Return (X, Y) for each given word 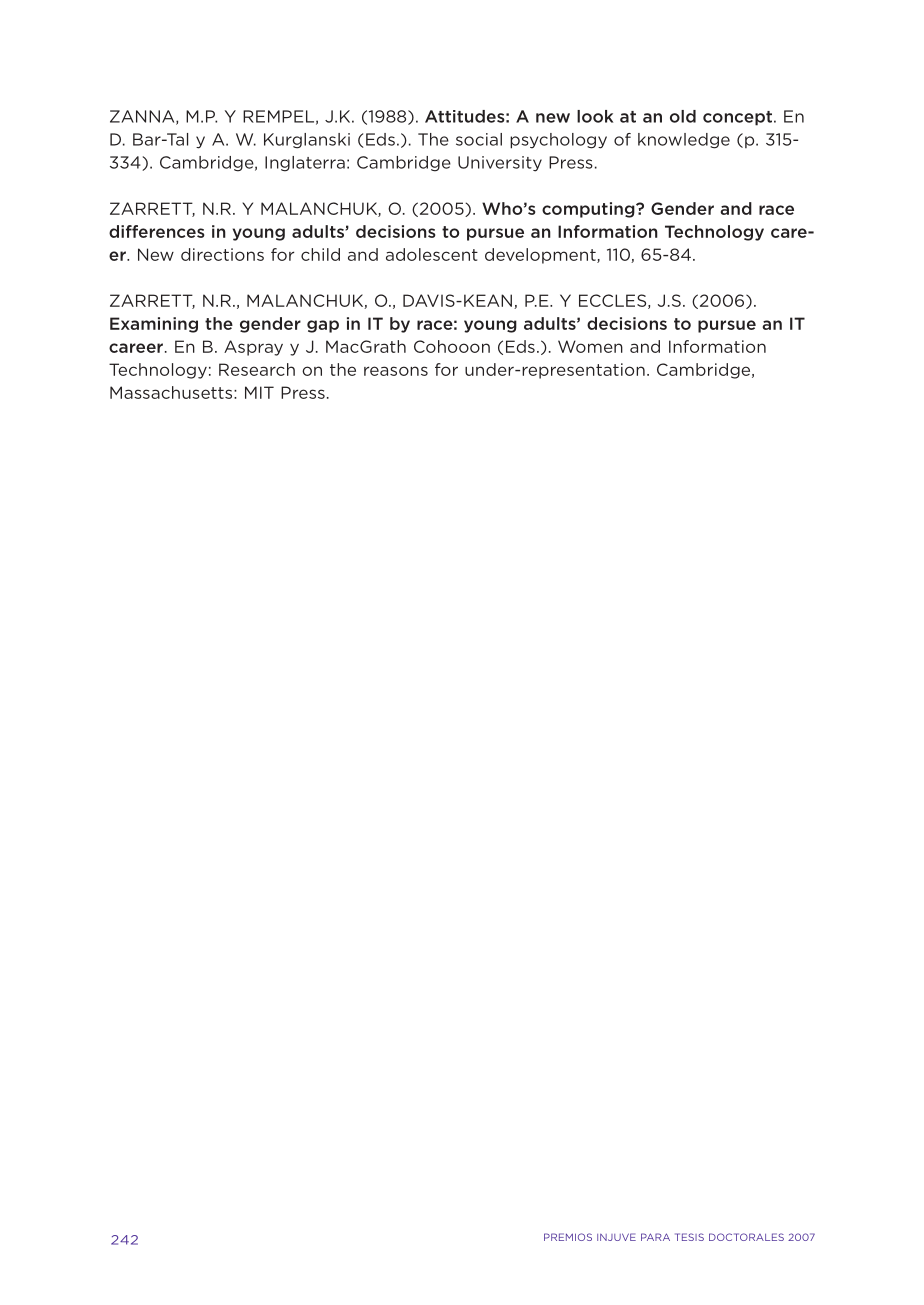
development (541, 256)
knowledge (684, 141)
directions (222, 254)
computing (589, 210)
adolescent (432, 254)
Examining (154, 325)
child (320, 254)
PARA (655, 1237)
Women (590, 346)
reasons (396, 371)
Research (257, 369)
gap (323, 326)
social (479, 139)
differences (157, 231)
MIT (259, 392)
